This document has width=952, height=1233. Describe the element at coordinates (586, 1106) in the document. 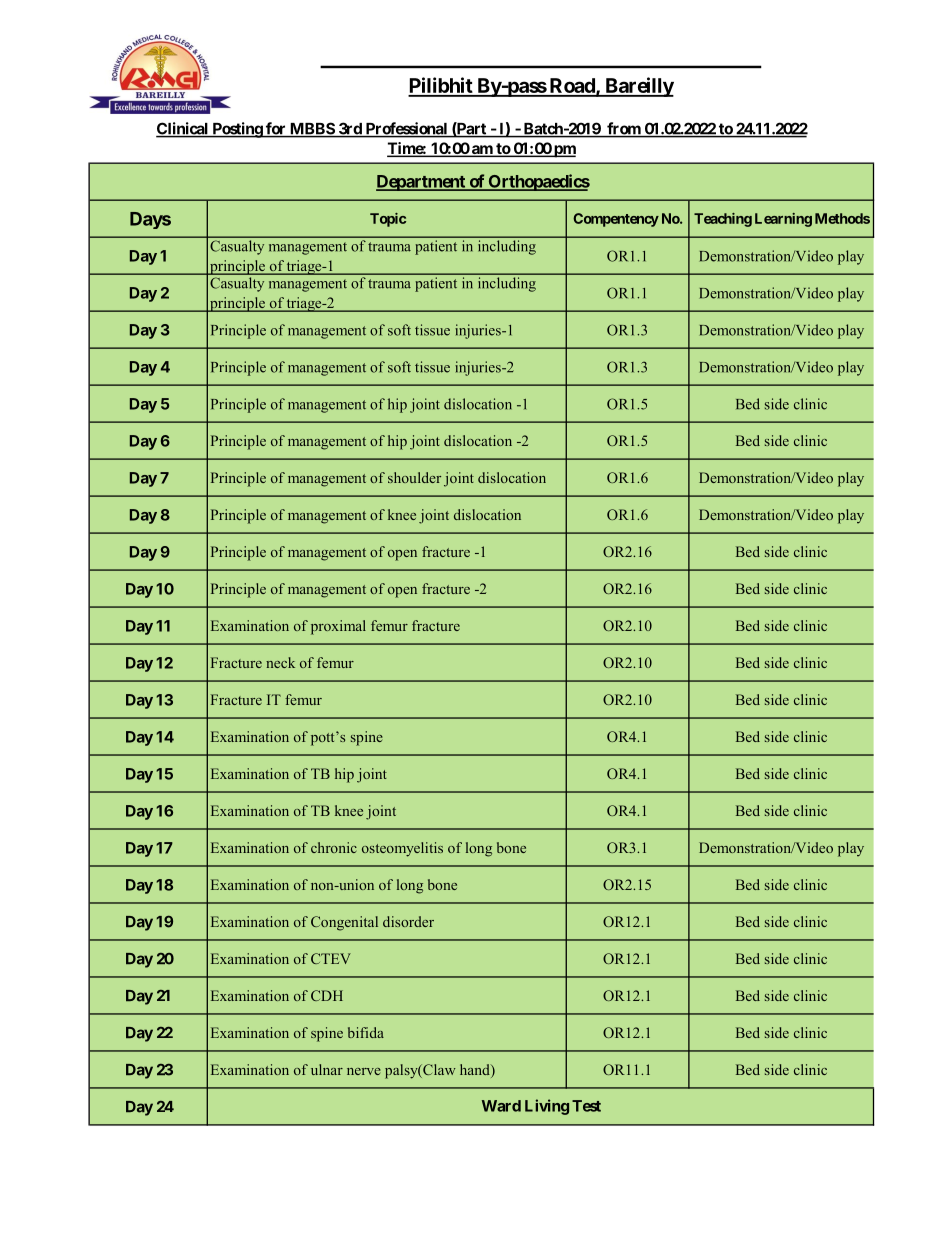

I see `Test` at that location.
